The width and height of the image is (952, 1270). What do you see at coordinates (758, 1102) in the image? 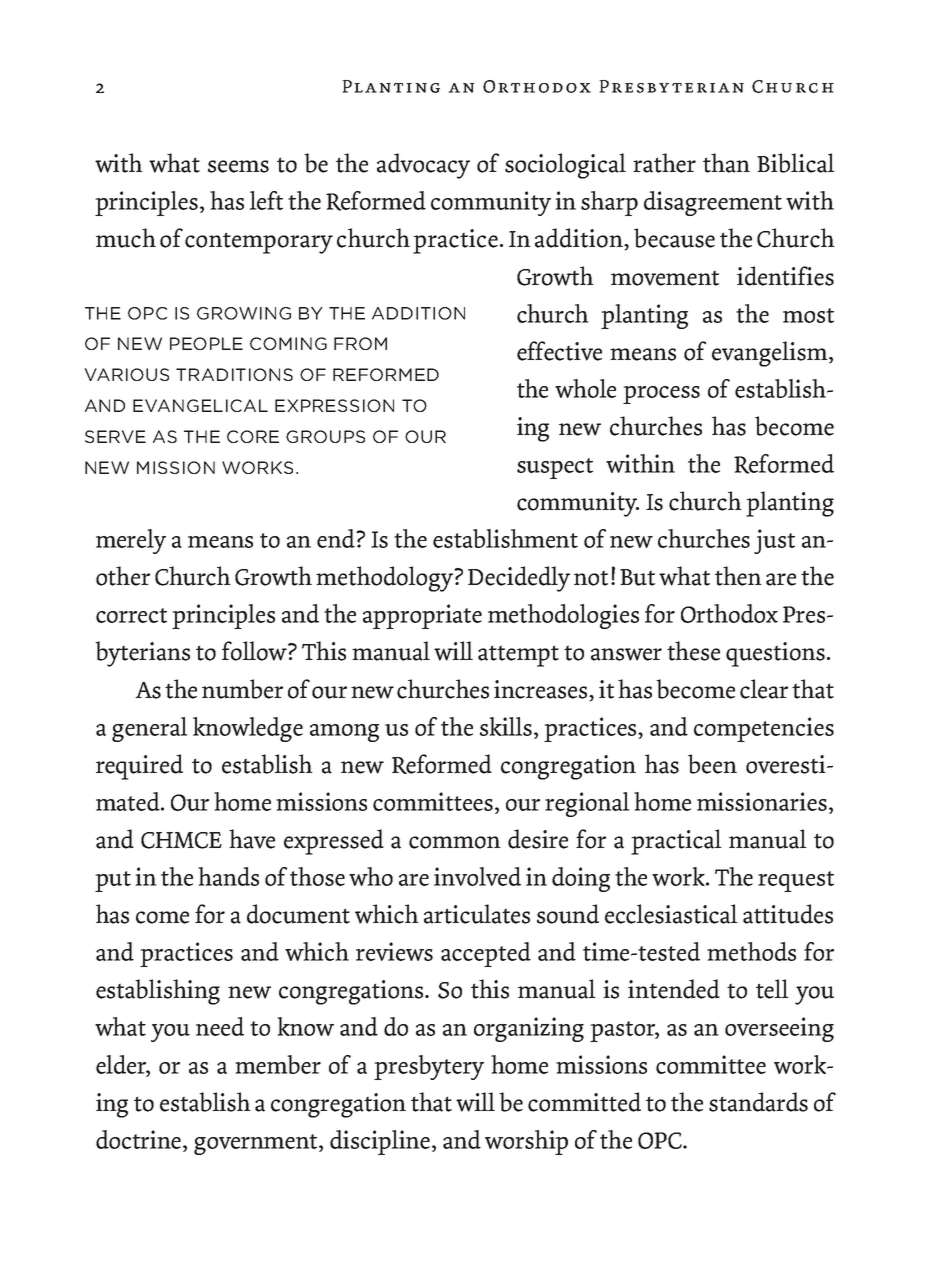
I see `standards` at bounding box center [758, 1102].
